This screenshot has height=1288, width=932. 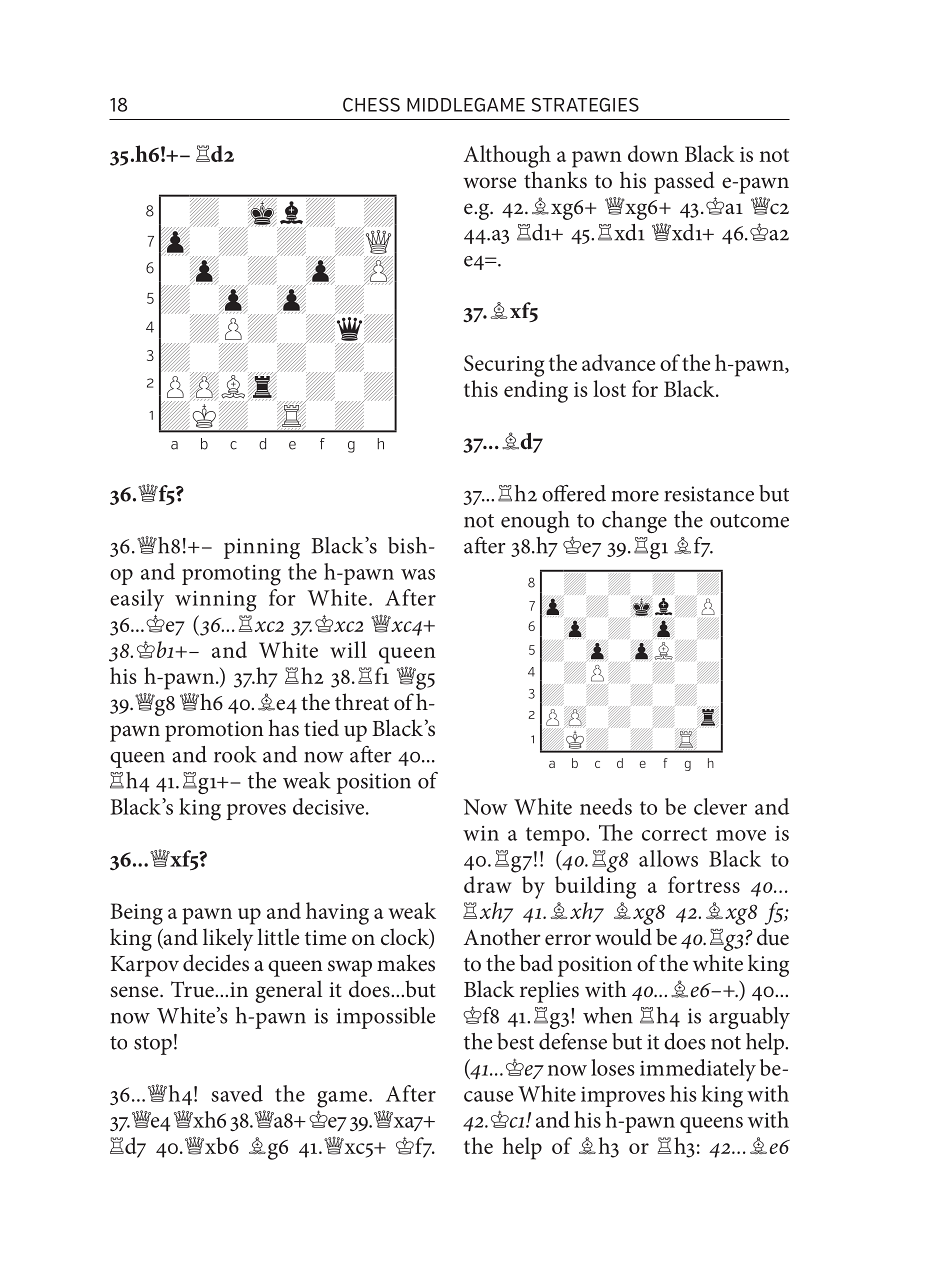 I want to click on advance, so click(x=618, y=362).
